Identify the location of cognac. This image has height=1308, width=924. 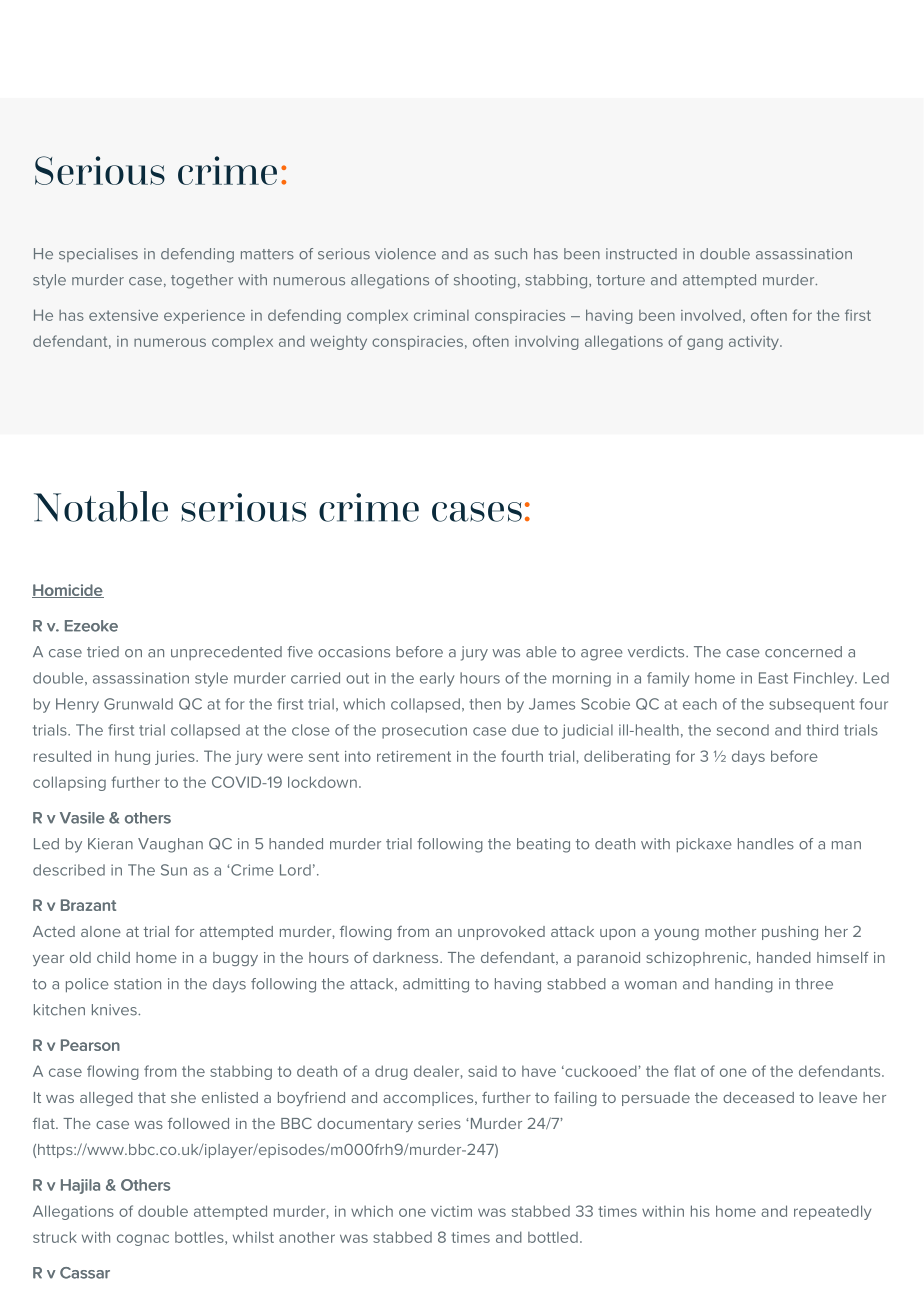
(143, 1240).
